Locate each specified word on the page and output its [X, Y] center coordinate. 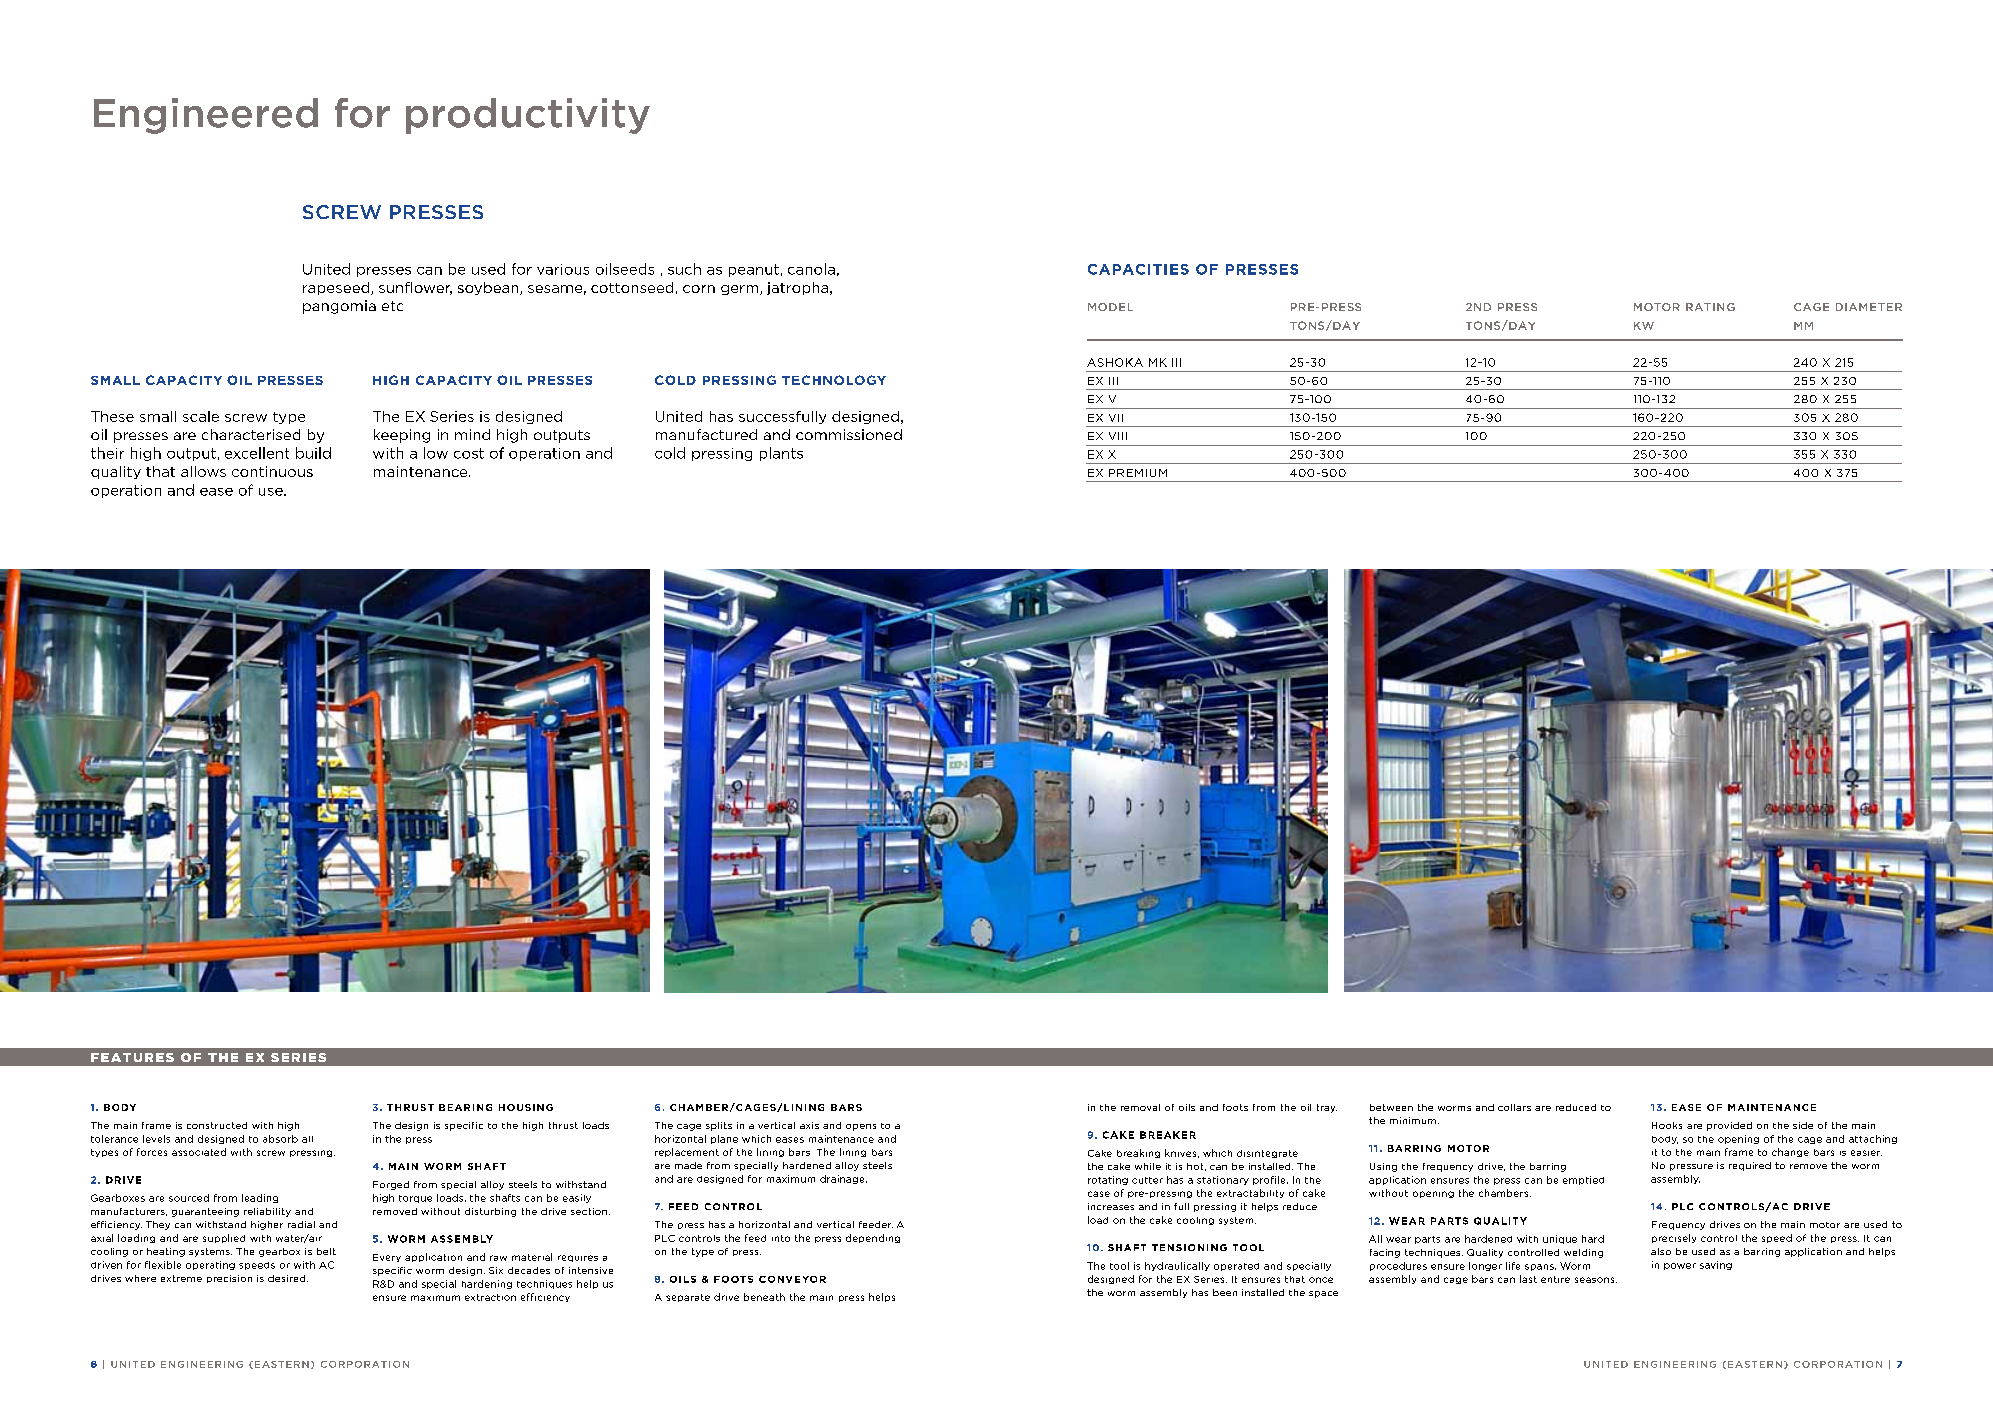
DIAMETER [1869, 307]
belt [326, 1251]
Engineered [206, 116]
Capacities [1138, 269]
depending [873, 1238]
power [1680, 1266]
